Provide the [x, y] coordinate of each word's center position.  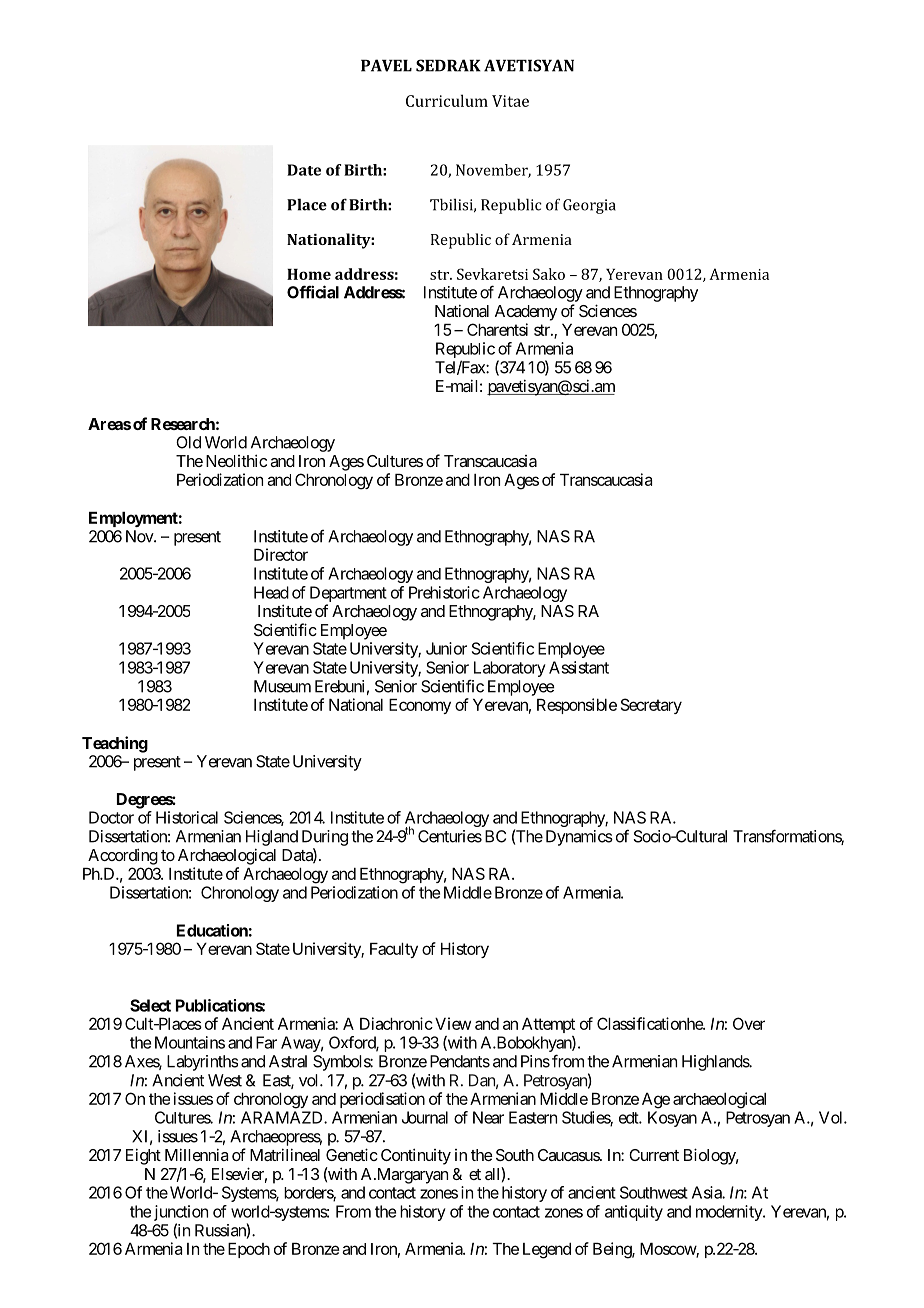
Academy [526, 313]
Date [304, 170]
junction [181, 1213]
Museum [282, 686]
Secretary [651, 706]
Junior [446, 648]
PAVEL [386, 65]
